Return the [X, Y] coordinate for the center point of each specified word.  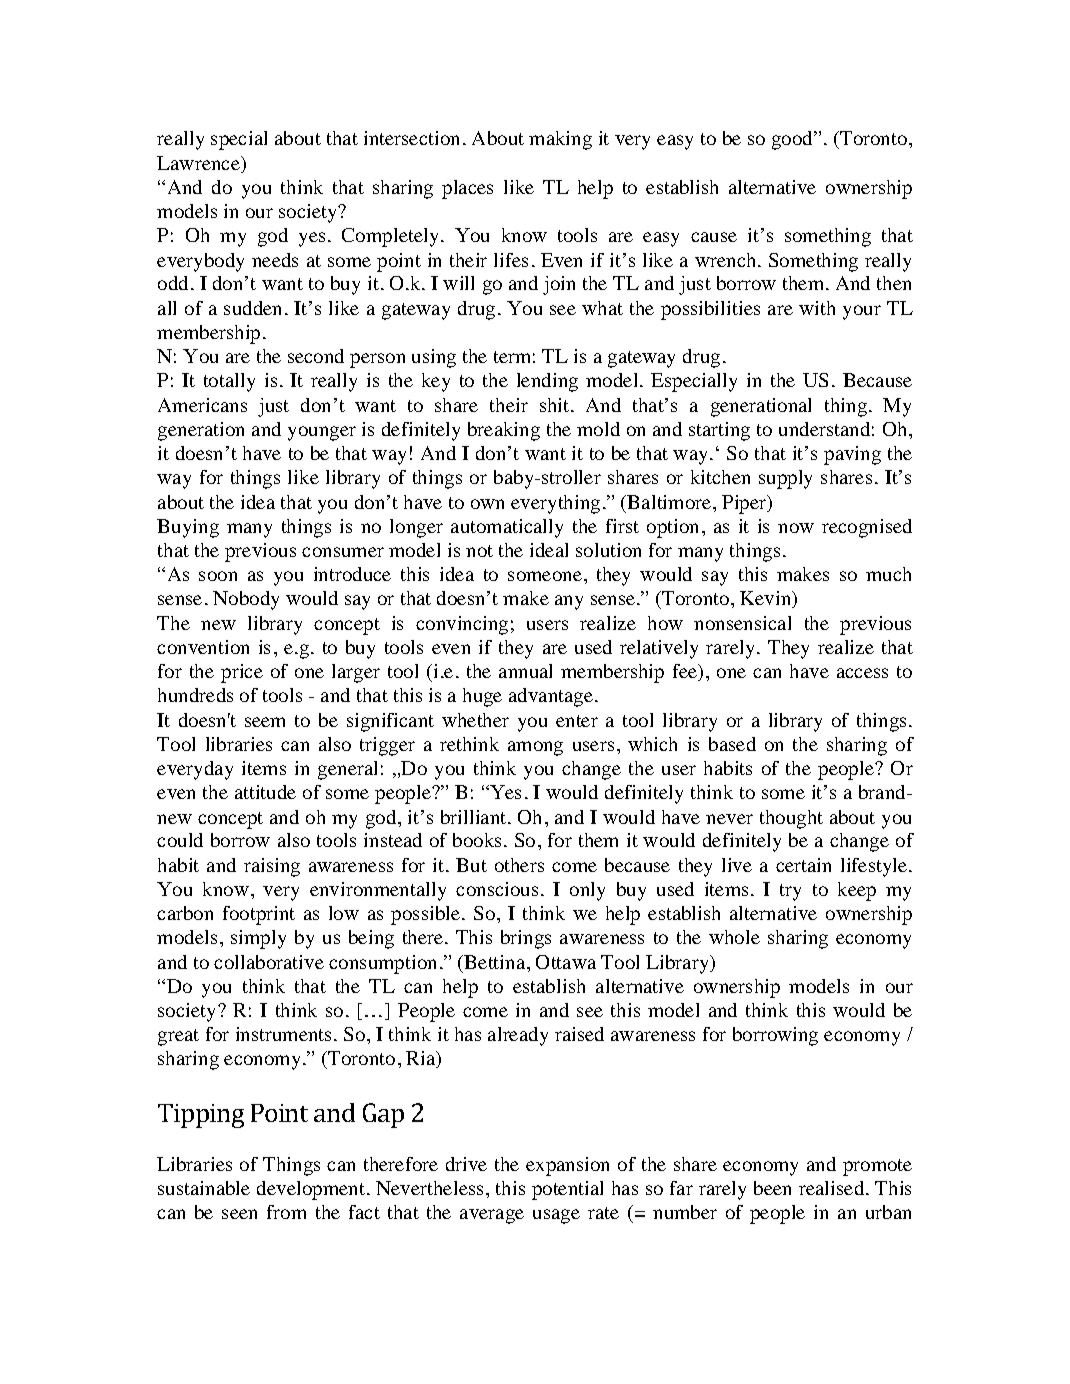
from [286, 1212]
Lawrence [199, 164]
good [794, 140]
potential [567, 1190]
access [862, 673]
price [242, 673]
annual [525, 671]
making [560, 140]
